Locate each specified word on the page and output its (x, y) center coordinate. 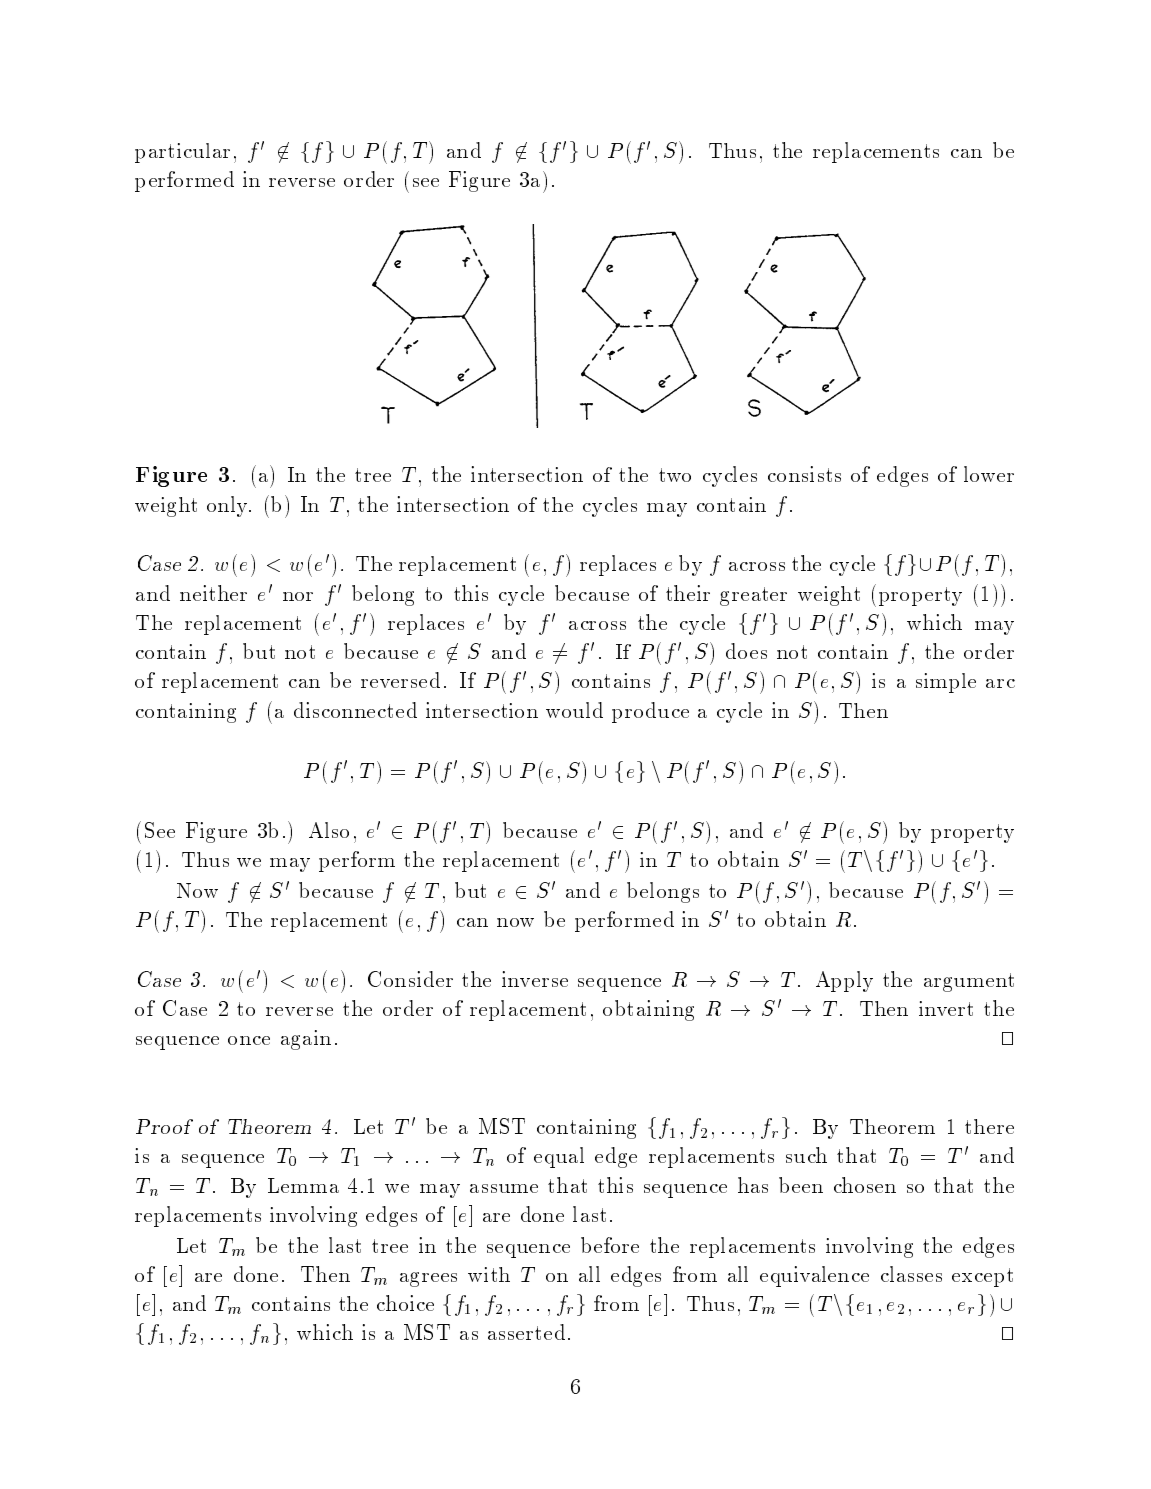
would (574, 710)
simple (946, 683)
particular (182, 153)
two (675, 475)
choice (405, 1303)
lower (989, 474)
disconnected (355, 710)
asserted (526, 1332)
